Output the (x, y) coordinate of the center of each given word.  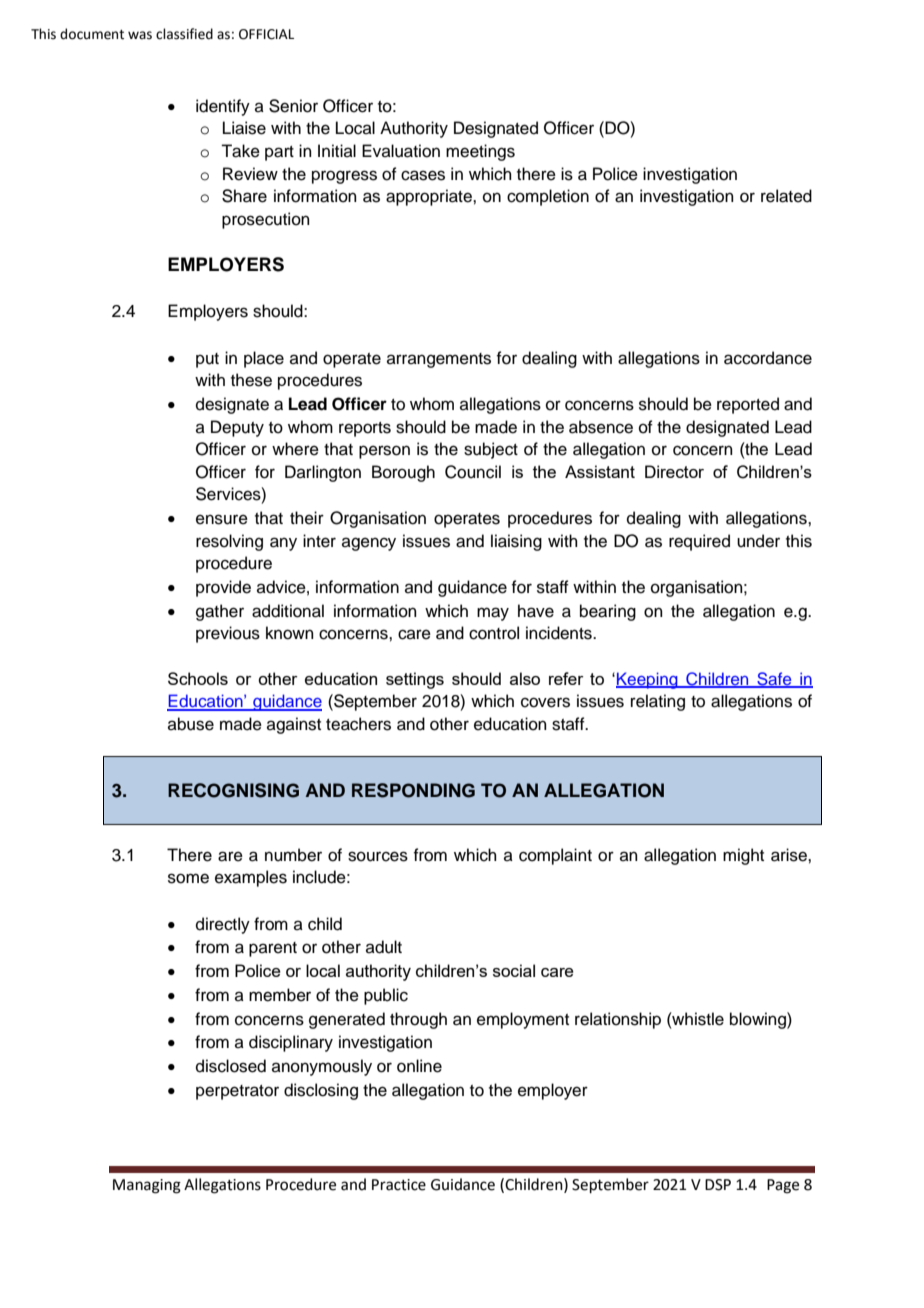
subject (491, 450)
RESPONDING (413, 790)
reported (748, 405)
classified (184, 34)
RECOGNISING (233, 790)
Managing (147, 1186)
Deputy (237, 428)
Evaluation (401, 151)
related (786, 196)
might (743, 856)
